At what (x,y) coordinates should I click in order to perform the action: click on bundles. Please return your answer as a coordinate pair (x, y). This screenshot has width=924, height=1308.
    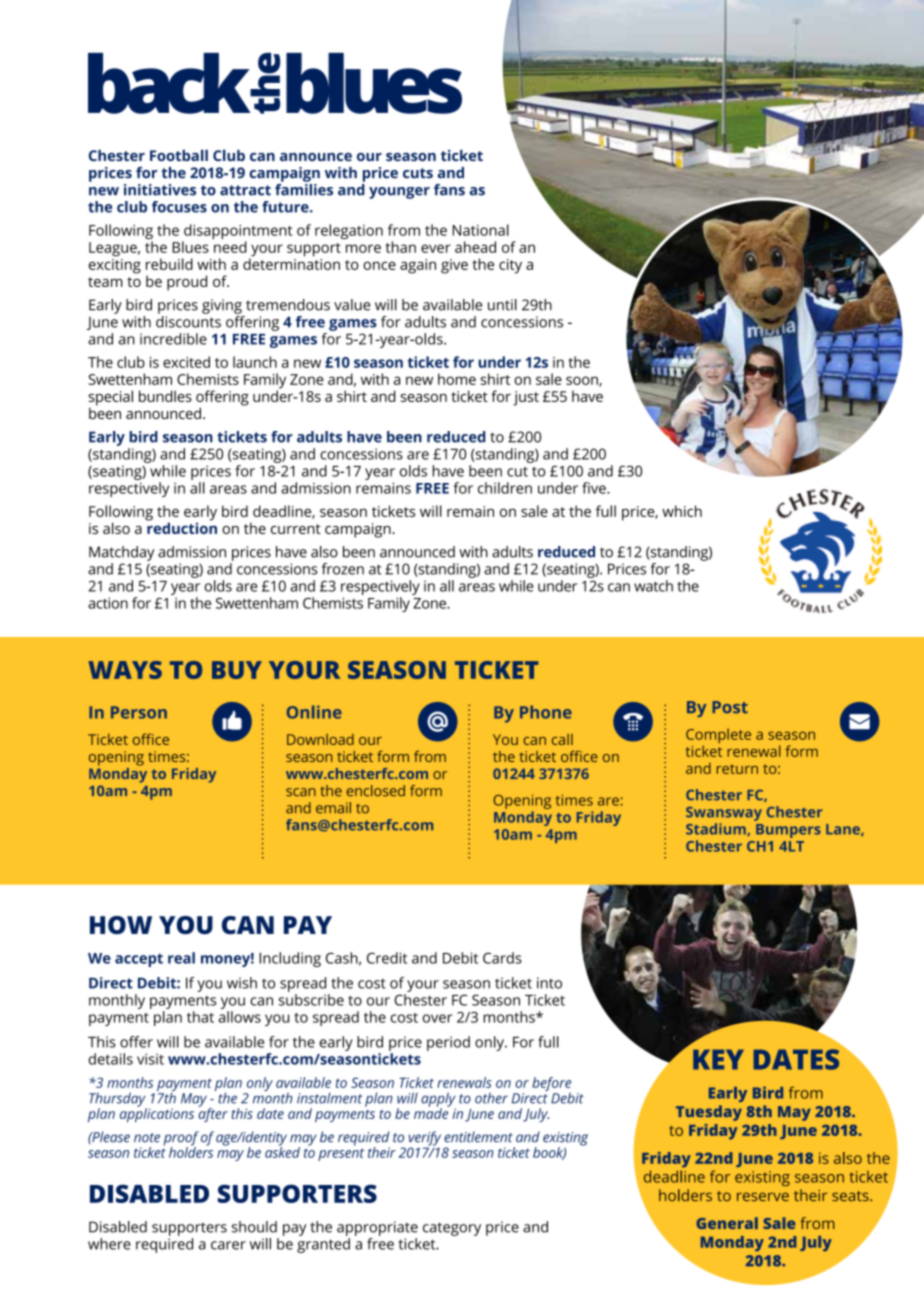
    Looking at the image, I should click on (165, 396).
